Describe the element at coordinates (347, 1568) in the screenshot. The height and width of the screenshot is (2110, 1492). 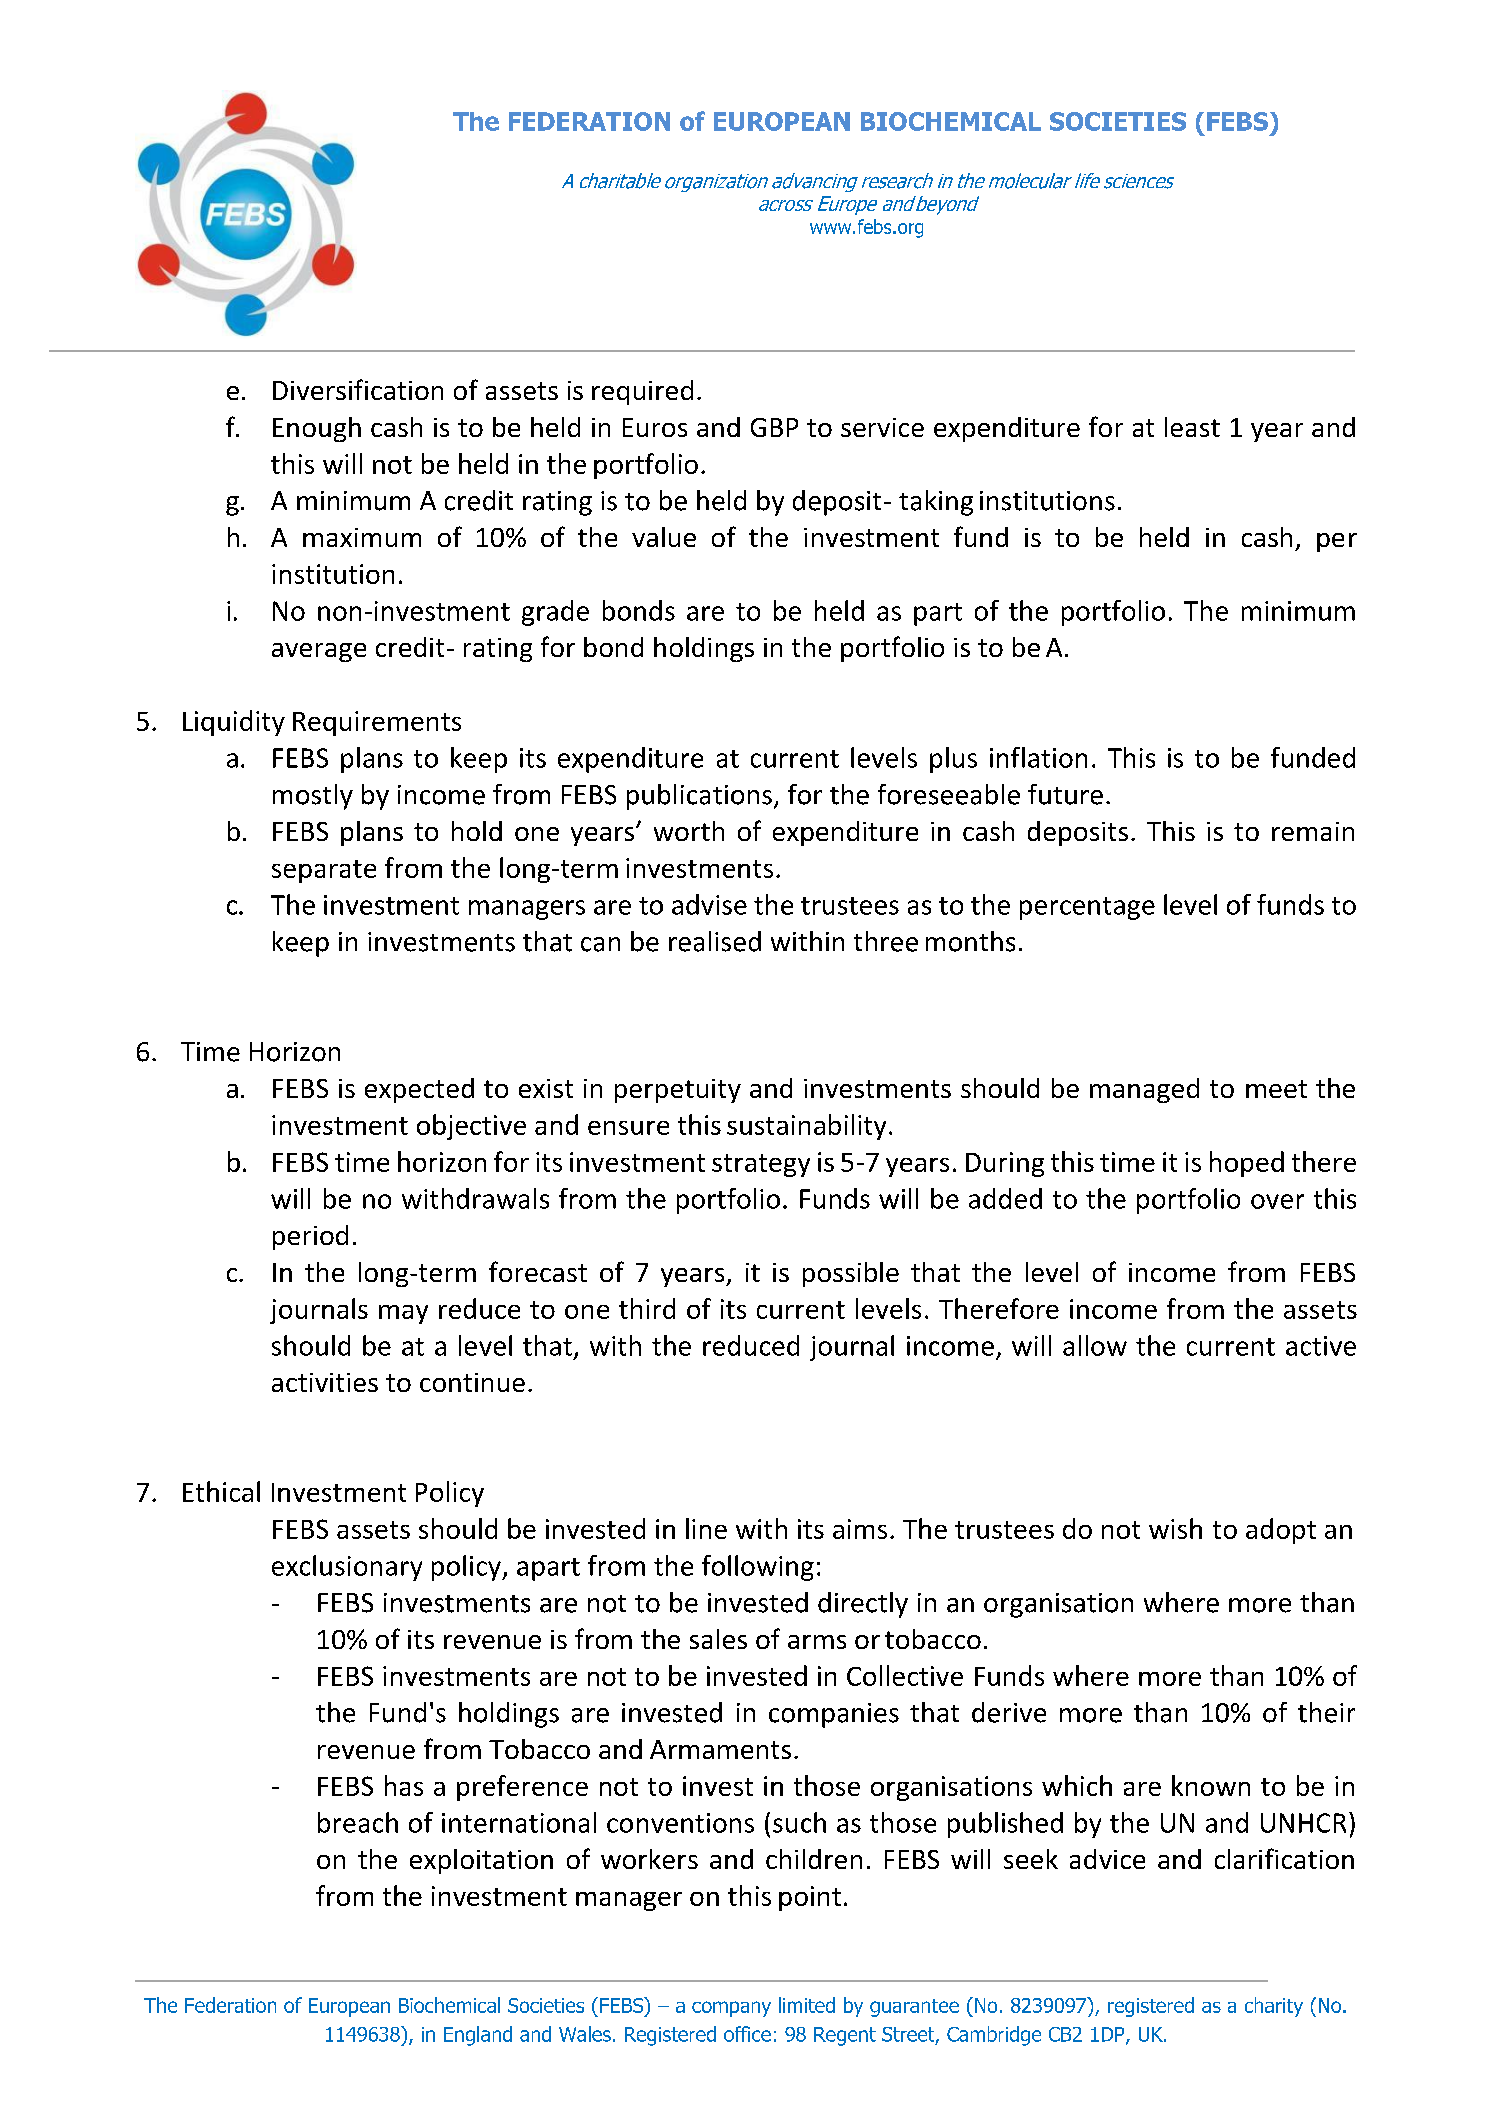
I see `exclusionary` at that location.
